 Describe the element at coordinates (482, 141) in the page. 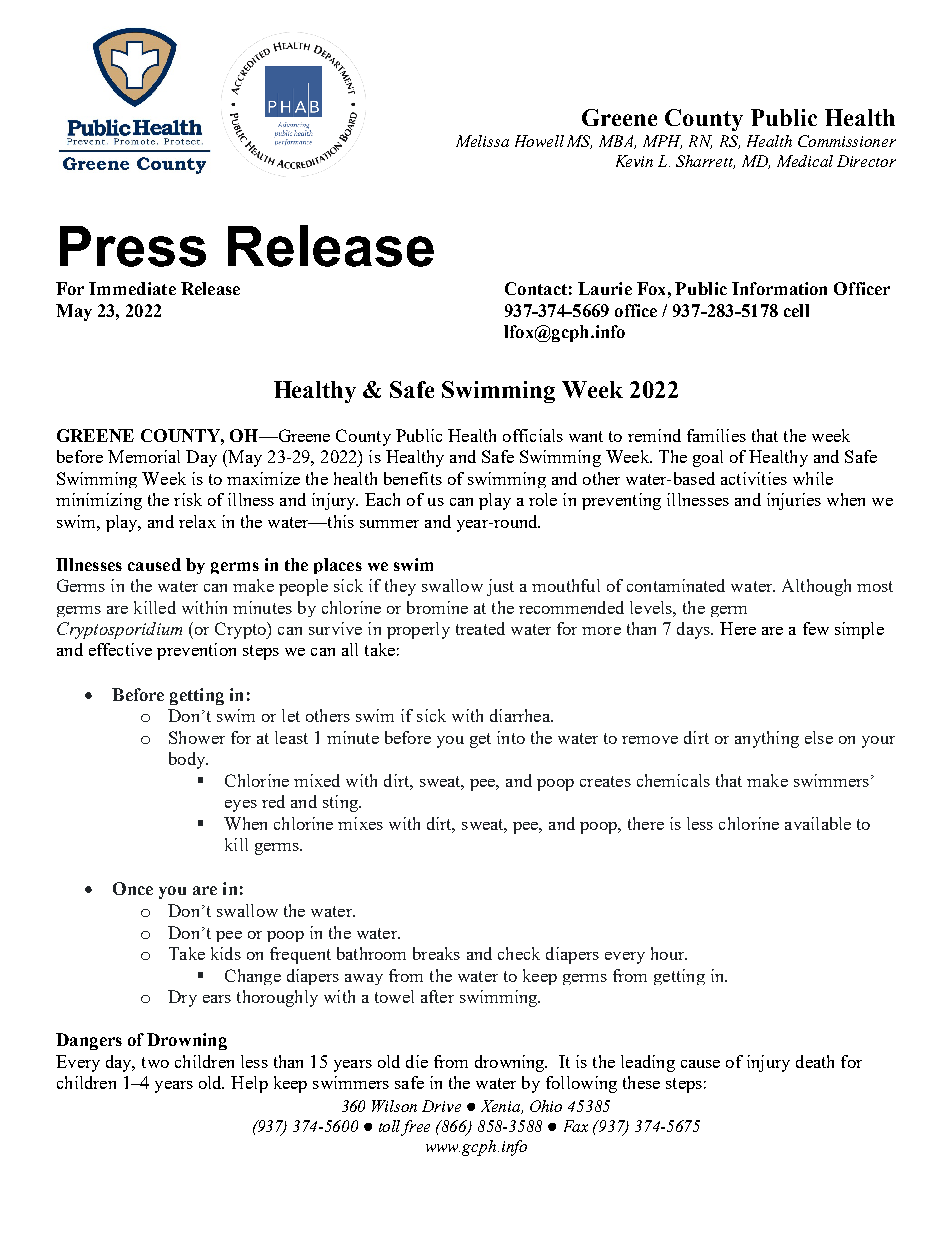

I see `Melissa` at that location.
